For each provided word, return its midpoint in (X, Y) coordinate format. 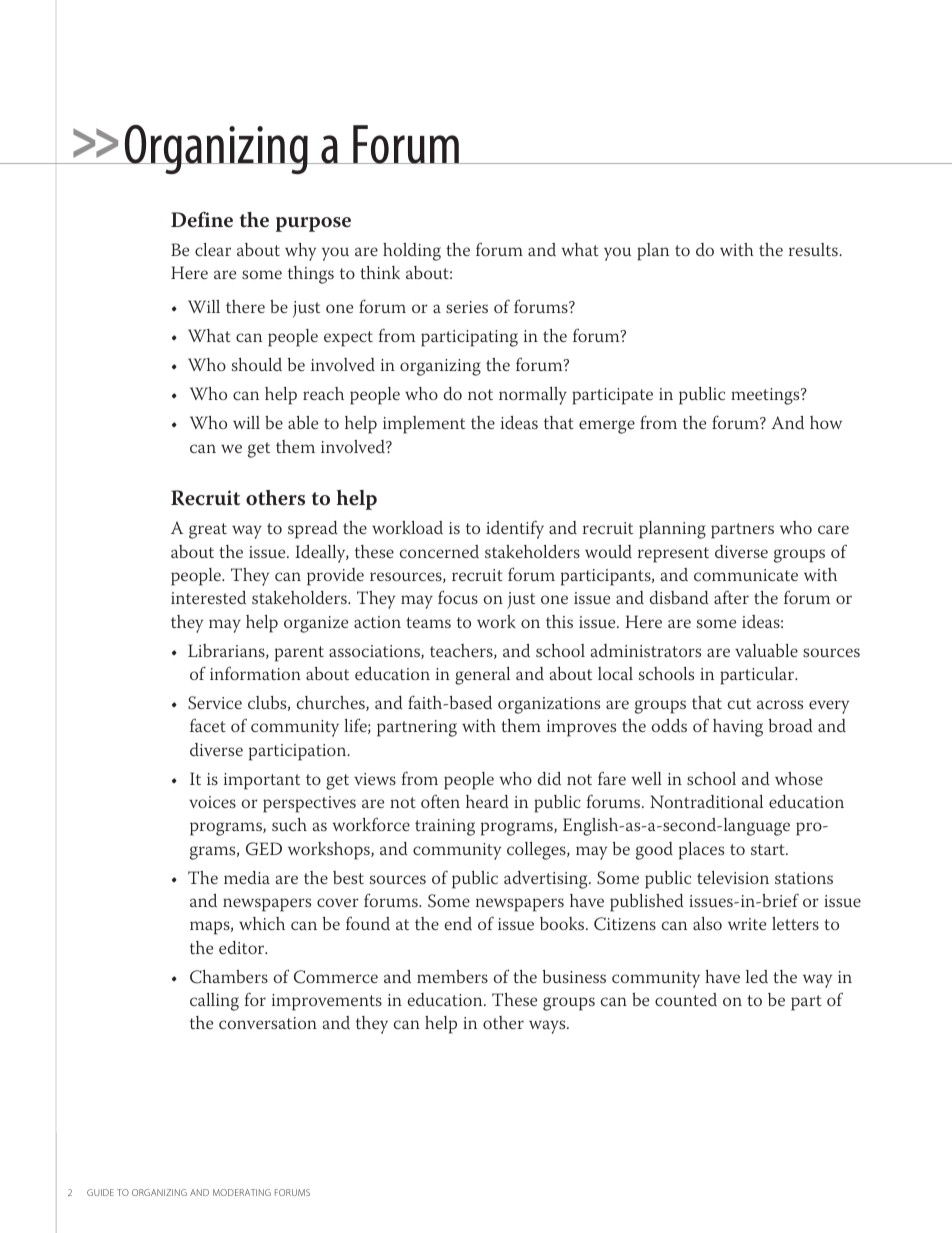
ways (548, 1027)
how (826, 422)
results (814, 249)
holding (412, 252)
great (208, 531)
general (482, 676)
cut (739, 703)
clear (213, 249)
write (747, 924)
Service (215, 703)
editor (243, 947)
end (458, 923)
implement (424, 425)
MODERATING (242, 1192)
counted (686, 999)
